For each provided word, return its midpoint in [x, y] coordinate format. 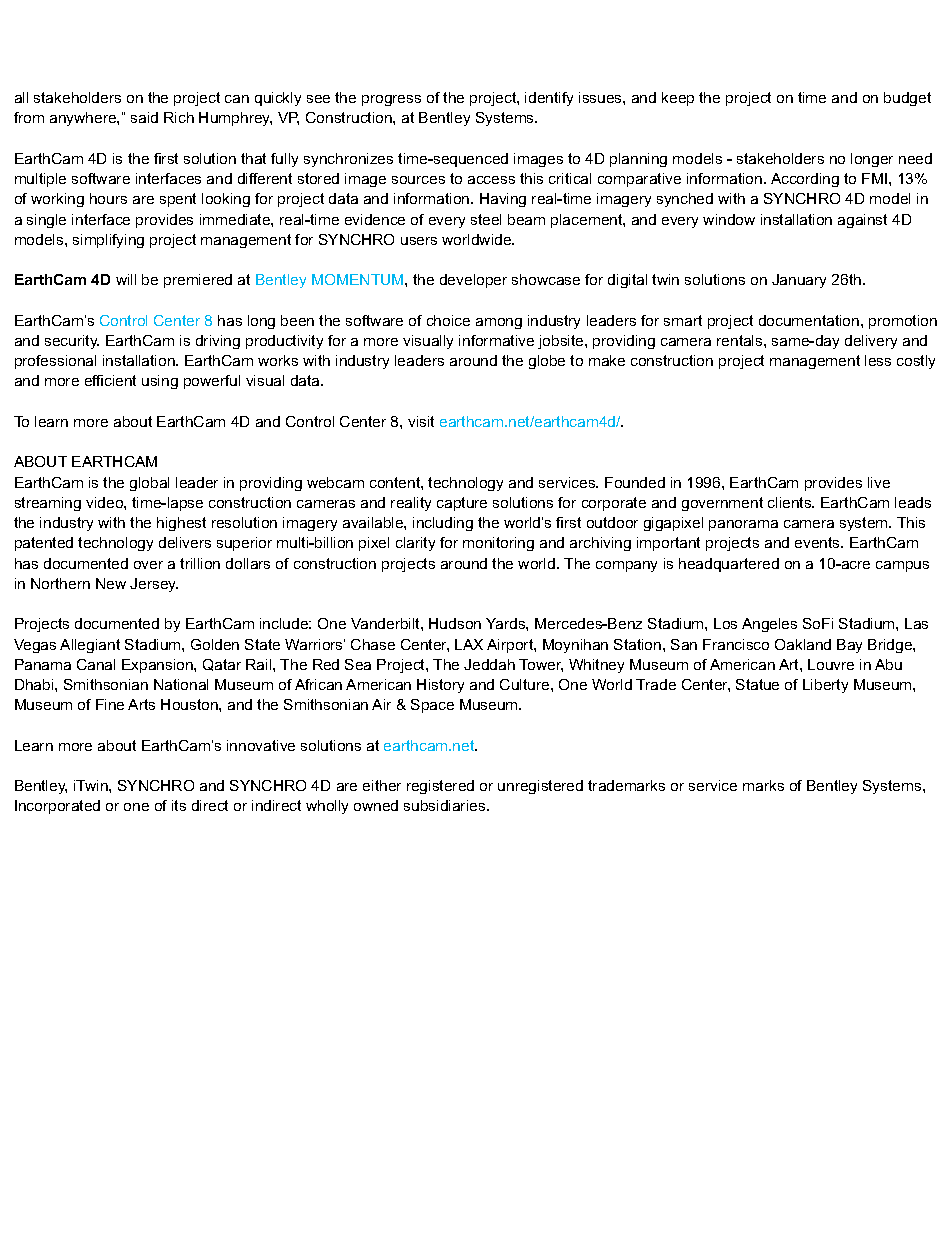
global [149, 484]
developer [473, 281]
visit [421, 421]
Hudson [455, 623]
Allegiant [90, 646]
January [799, 281]
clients [791, 502]
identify [549, 99]
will [126, 279]
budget [907, 99]
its [179, 805]
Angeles [769, 625]
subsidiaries [446, 805]
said [144, 117]
